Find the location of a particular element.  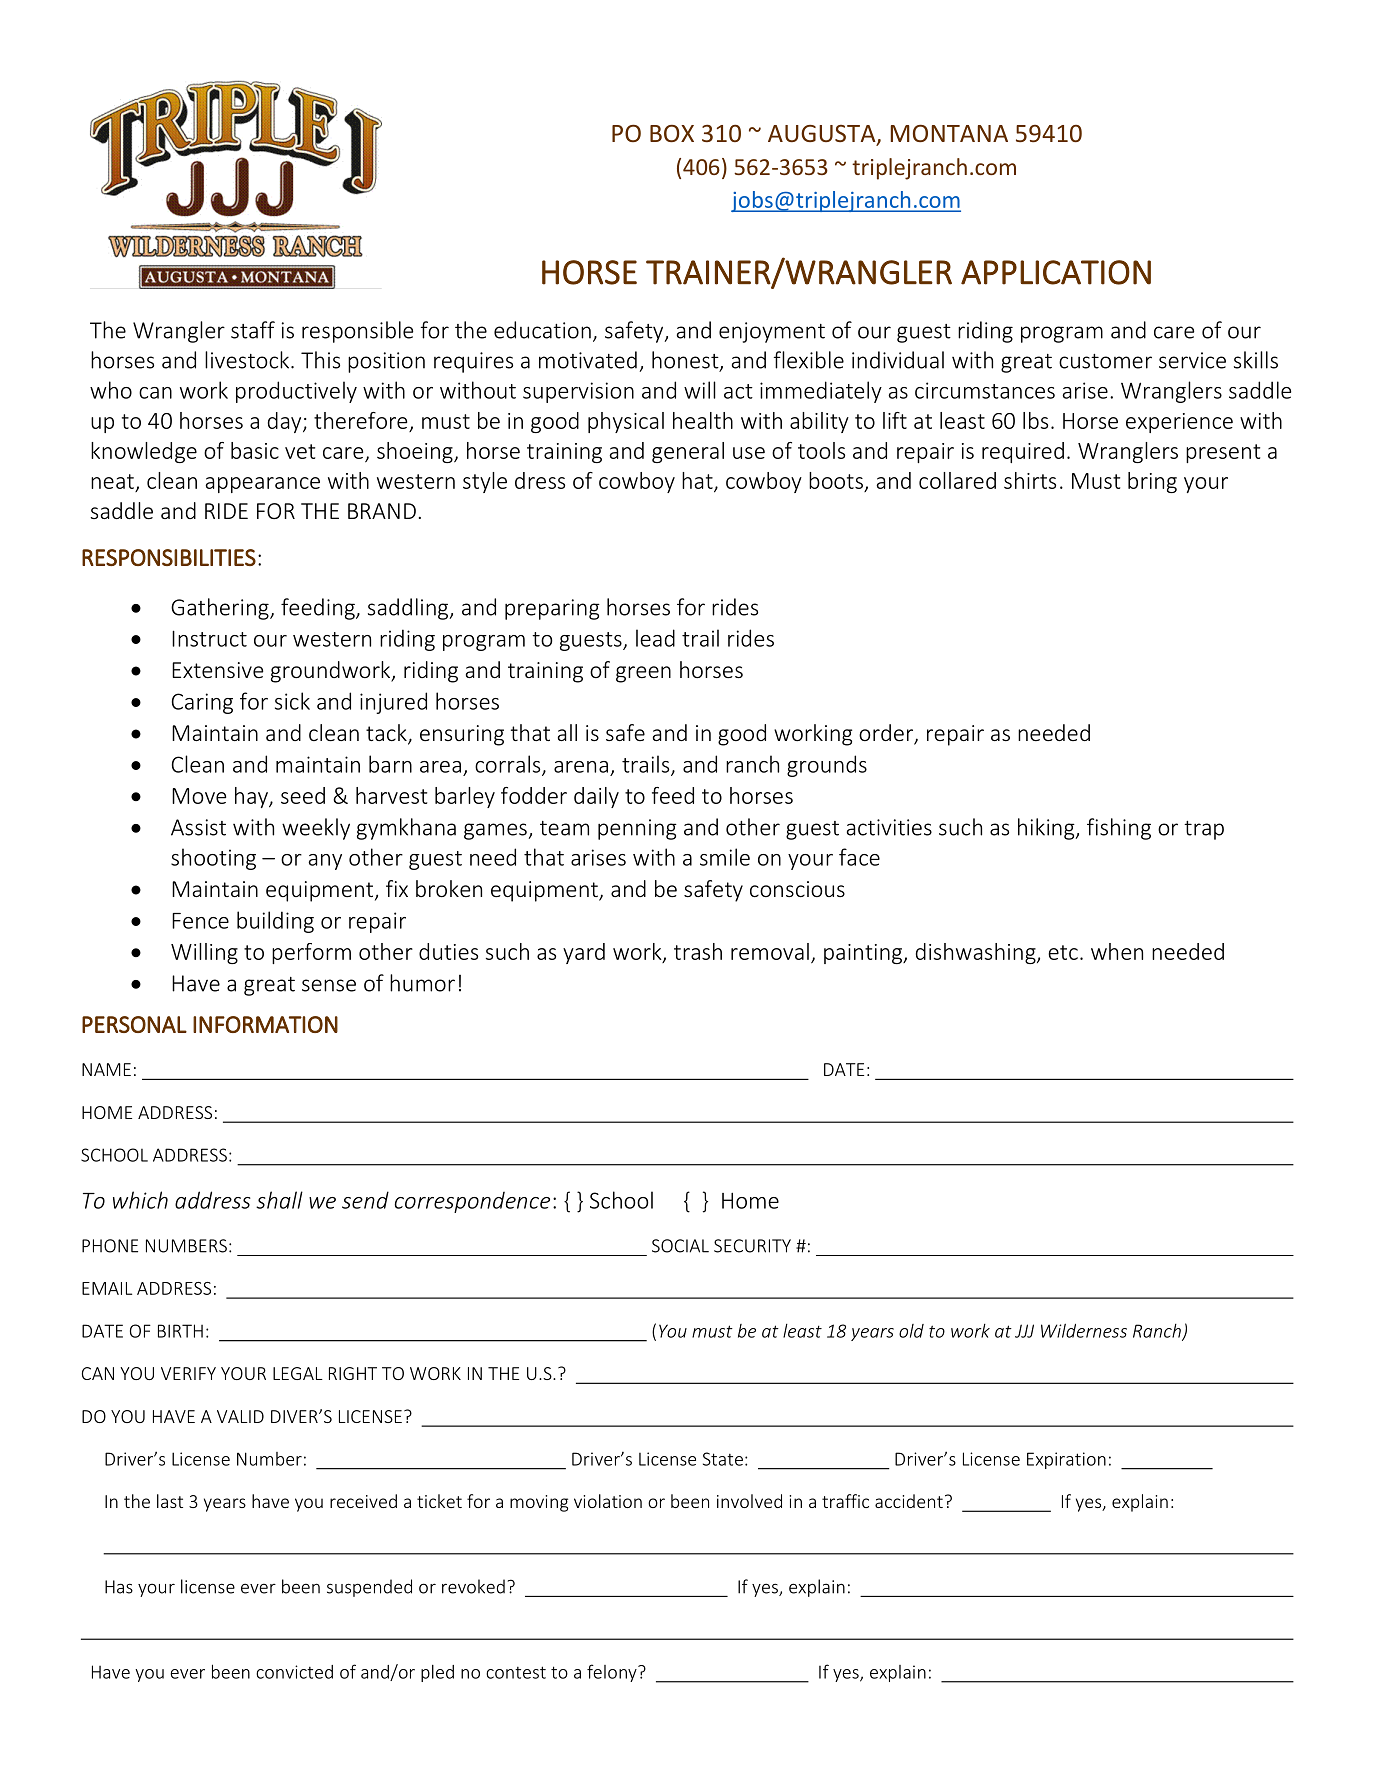

convicted is located at coordinates (294, 1672).
